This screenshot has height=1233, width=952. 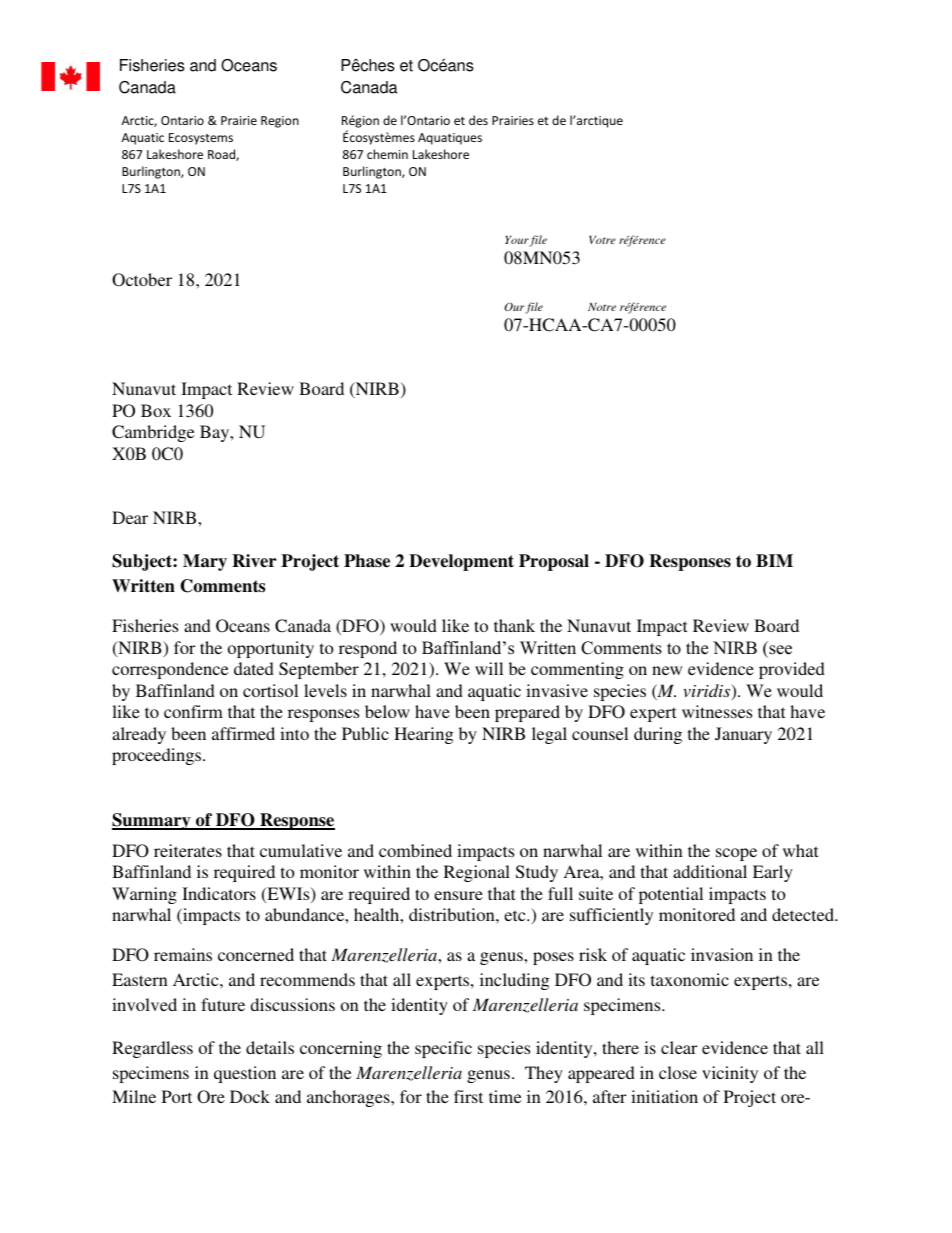 I want to click on chemin, so click(x=387, y=154).
